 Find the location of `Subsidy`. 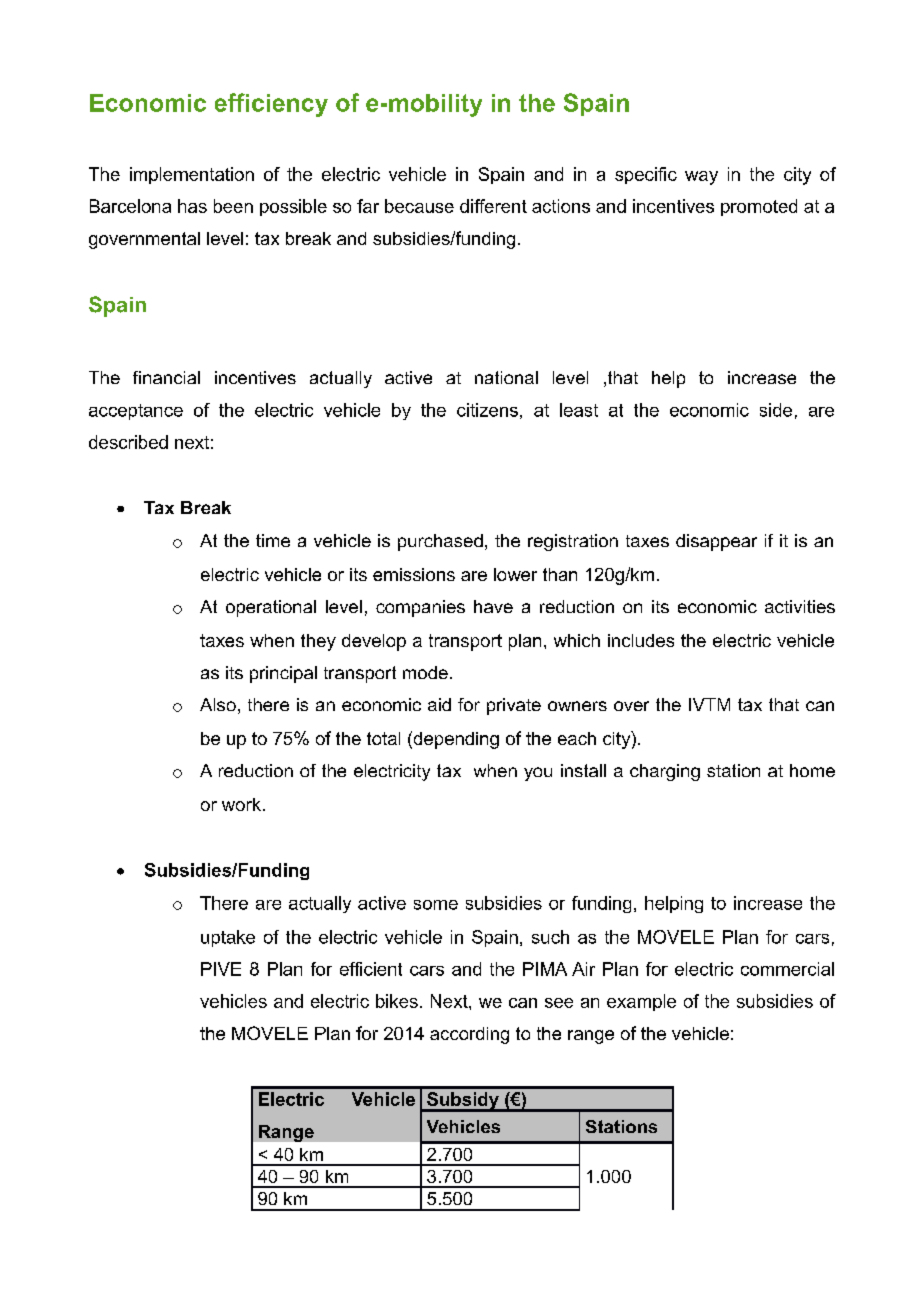

Subsidy is located at coordinates (463, 1102).
